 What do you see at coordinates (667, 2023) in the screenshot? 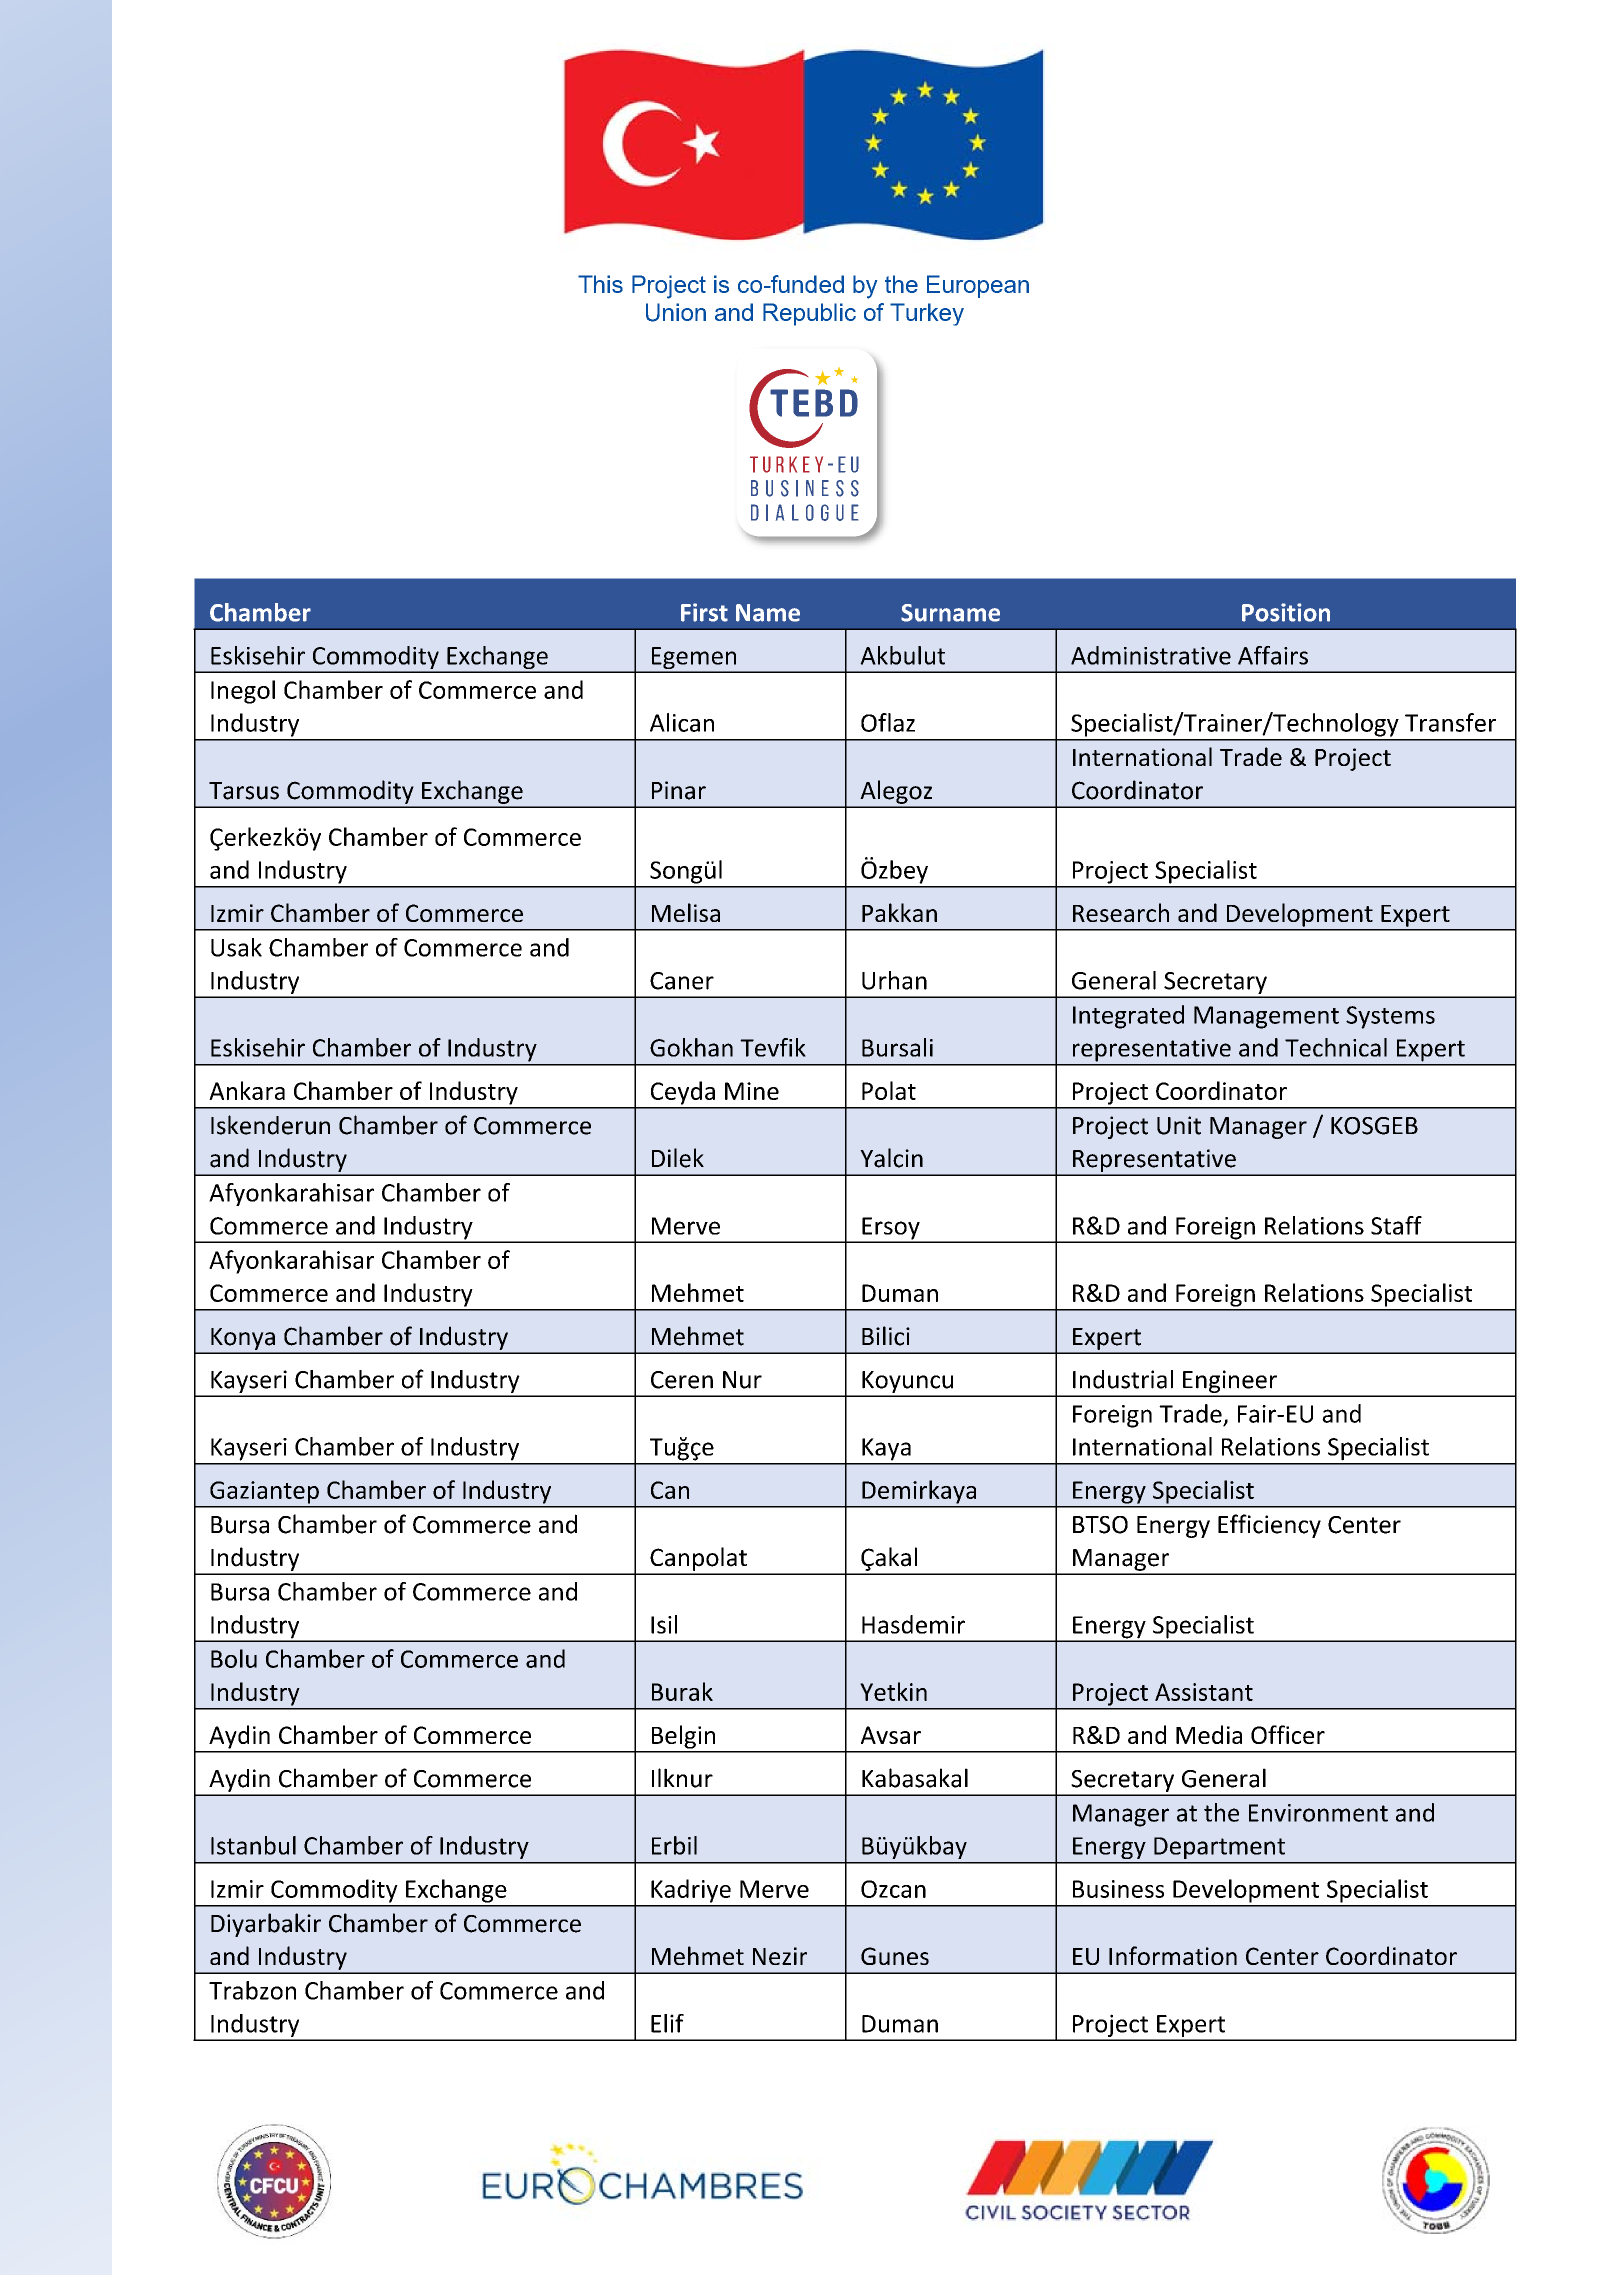
I see `Elif` at bounding box center [667, 2023].
